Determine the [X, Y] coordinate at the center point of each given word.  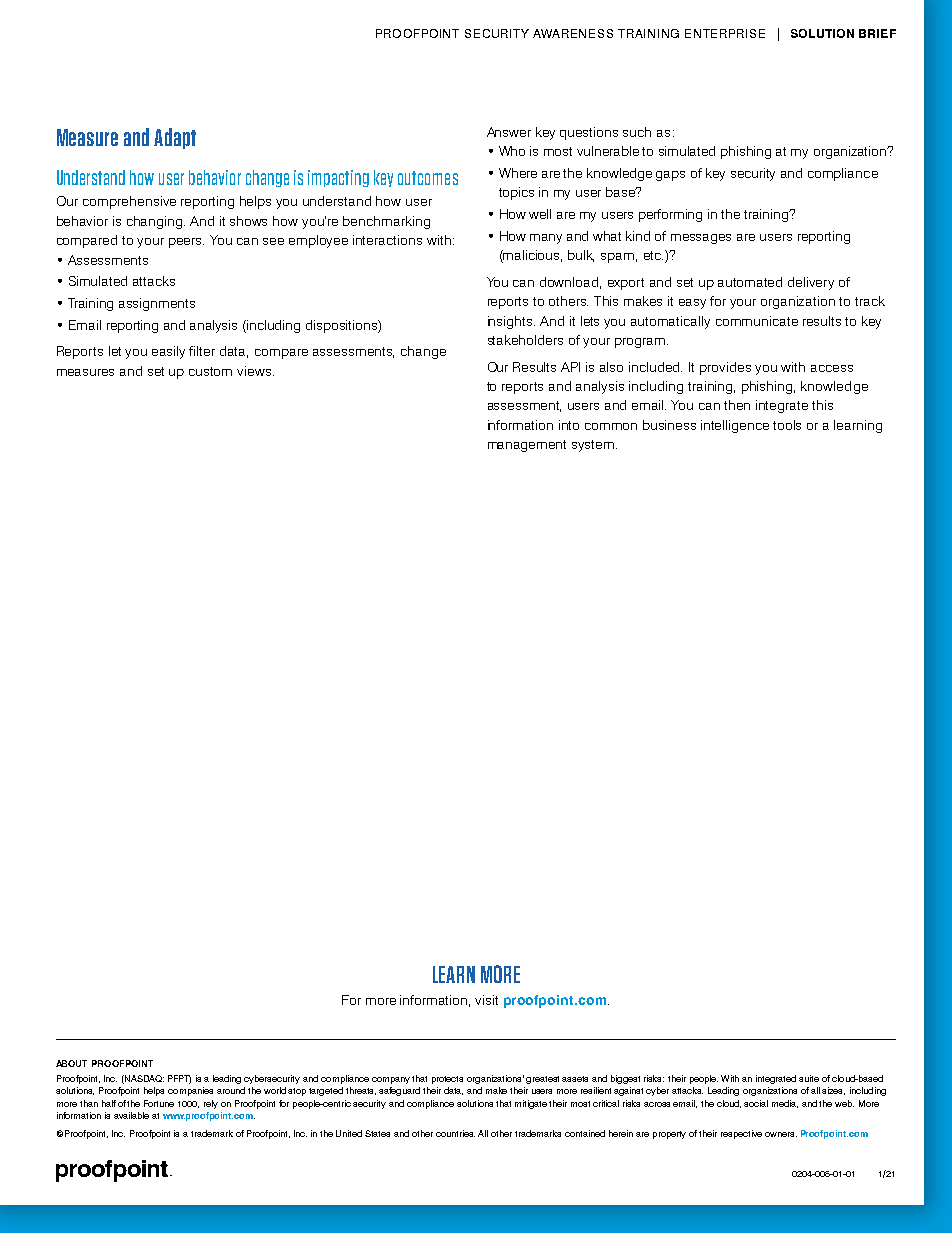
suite [809, 1078]
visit [486, 1000]
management [527, 446]
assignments [157, 304]
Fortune [159, 1103]
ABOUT [71, 1063]
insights [511, 322]
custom [210, 371]
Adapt [175, 138]
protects [447, 1080]
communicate [757, 321]
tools [787, 425]
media [785, 1104]
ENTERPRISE [725, 33]
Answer [509, 132]
